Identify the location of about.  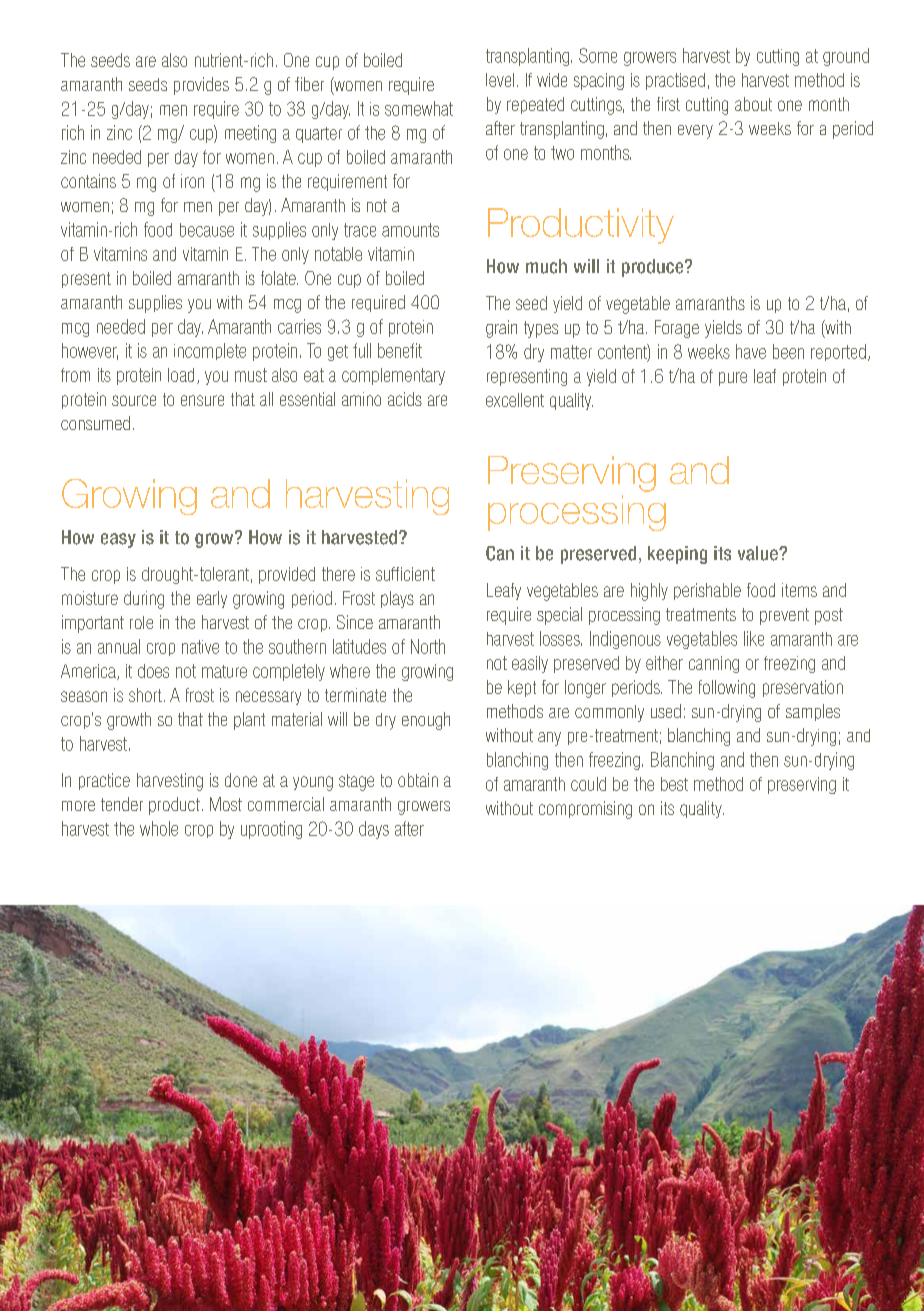
(753, 104).
